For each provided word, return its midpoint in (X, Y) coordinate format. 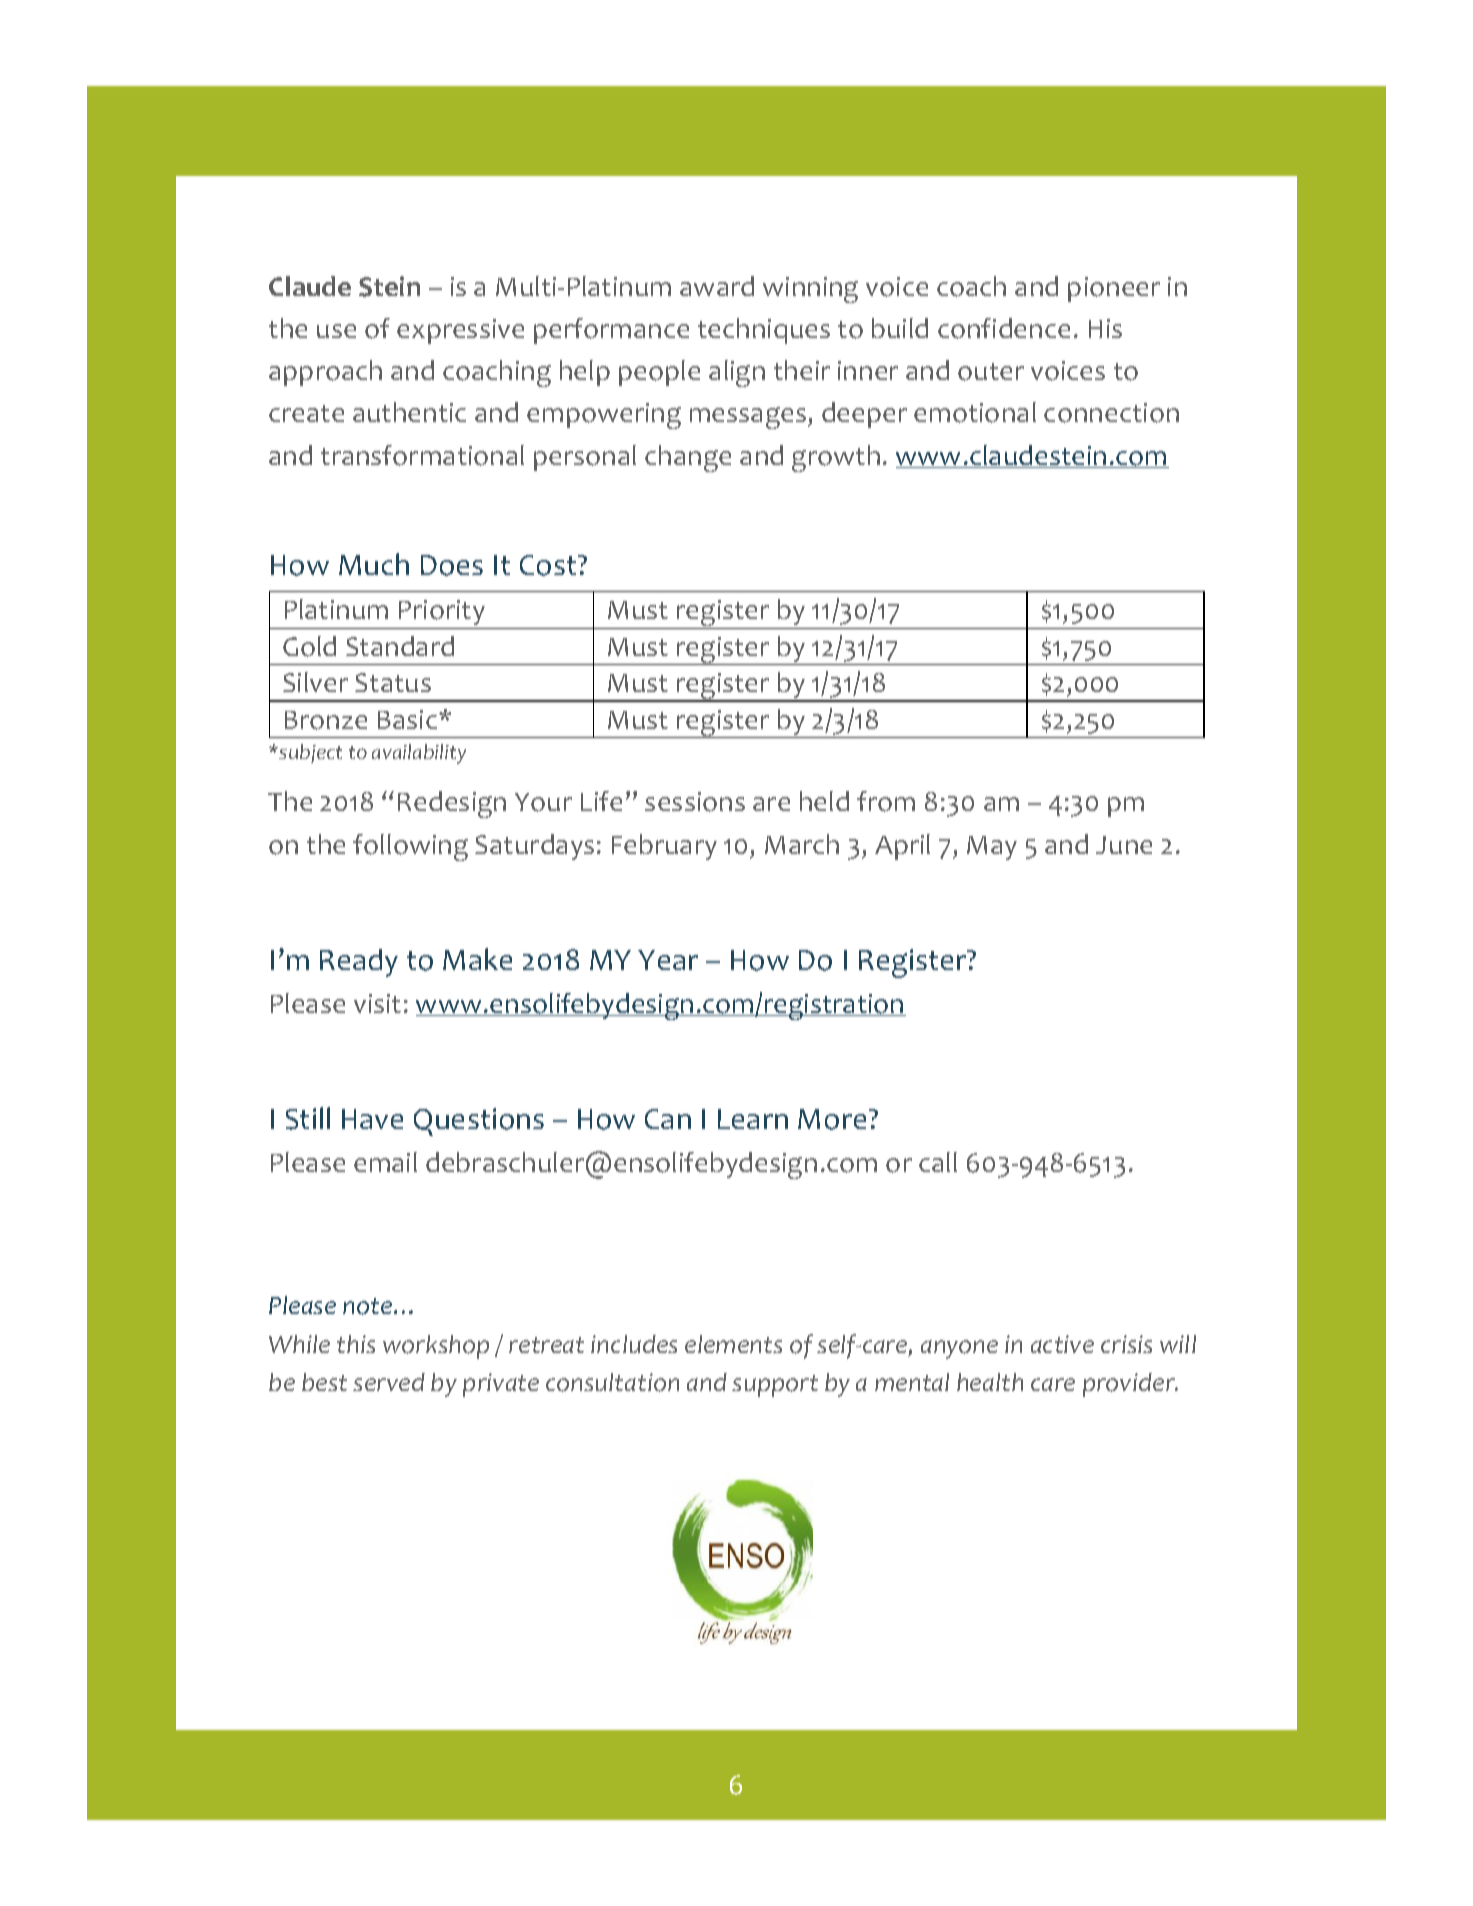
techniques (764, 331)
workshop (436, 1347)
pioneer (1114, 289)
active (1062, 1344)
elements (733, 1344)
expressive (460, 331)
